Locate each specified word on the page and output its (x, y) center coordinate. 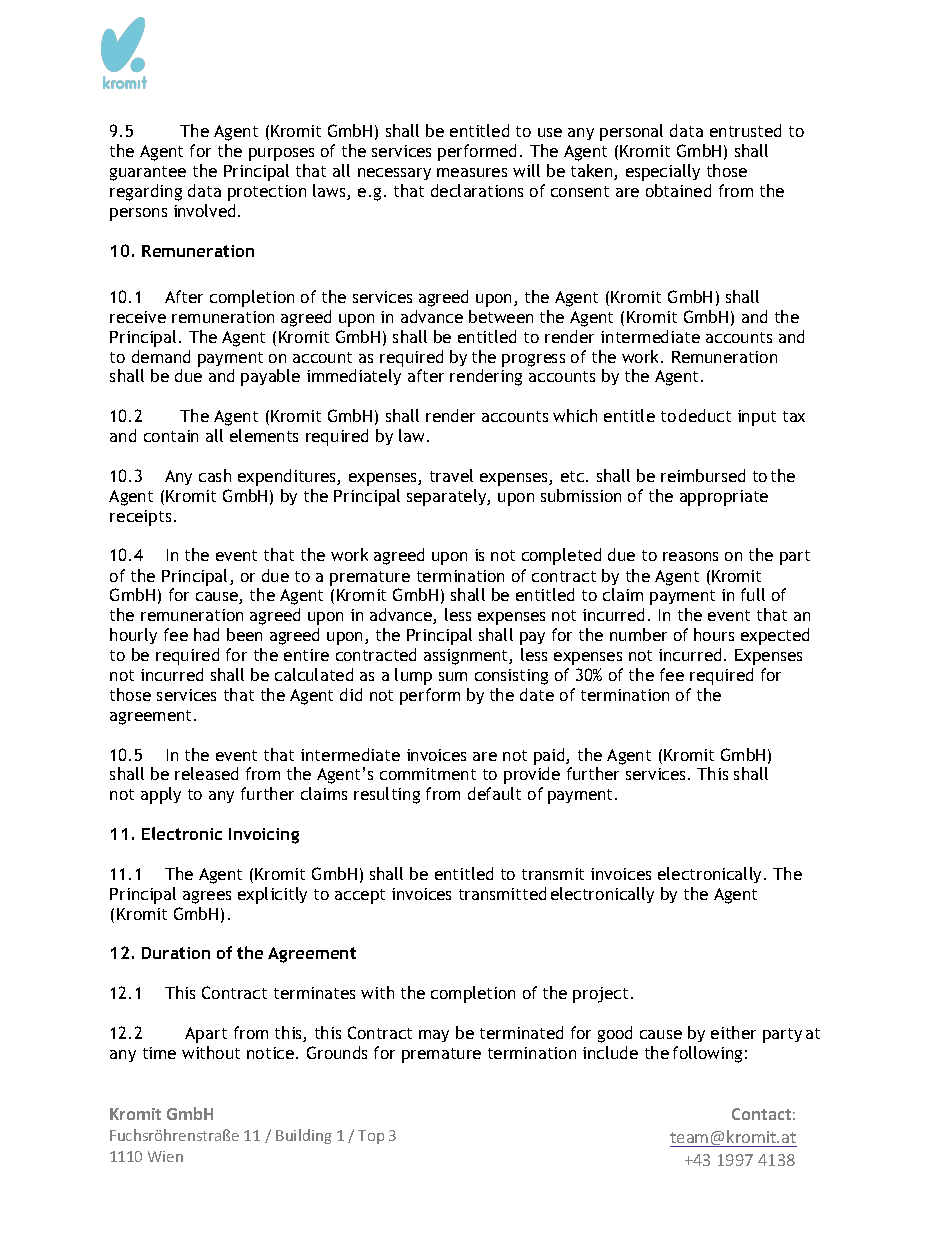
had (206, 634)
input (757, 418)
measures (472, 172)
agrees (207, 897)
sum (453, 676)
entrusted (745, 130)
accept (360, 896)
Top (371, 1137)
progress (533, 360)
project (600, 995)
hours (714, 634)
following (707, 1054)
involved (204, 210)
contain (171, 436)
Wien (165, 1156)
